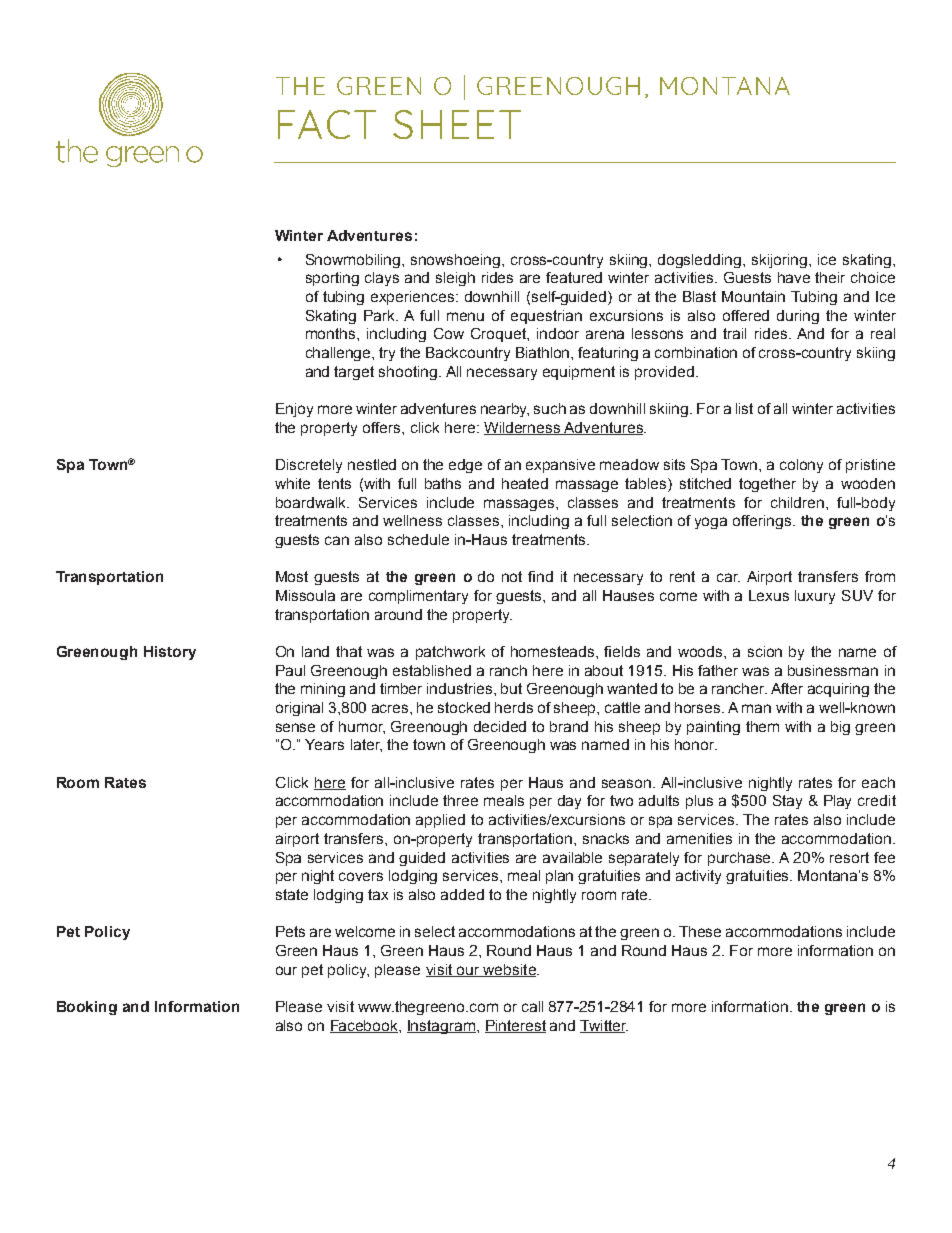  Describe the element at coordinates (294, 410) in the screenshot. I see `Enjoy` at that location.
